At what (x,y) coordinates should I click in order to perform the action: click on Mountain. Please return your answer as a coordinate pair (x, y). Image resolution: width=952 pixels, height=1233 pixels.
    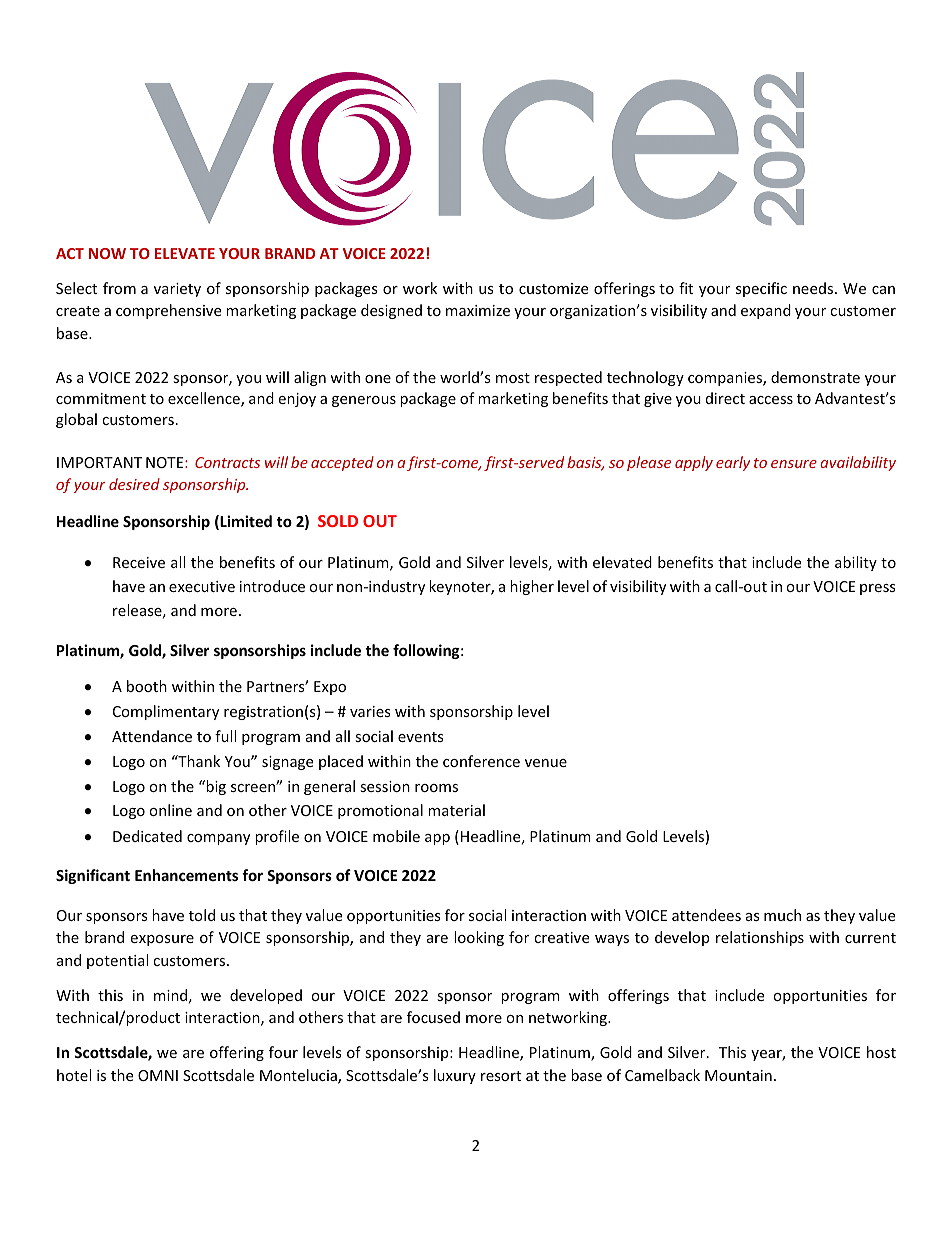
    Looking at the image, I should click on (738, 1075).
